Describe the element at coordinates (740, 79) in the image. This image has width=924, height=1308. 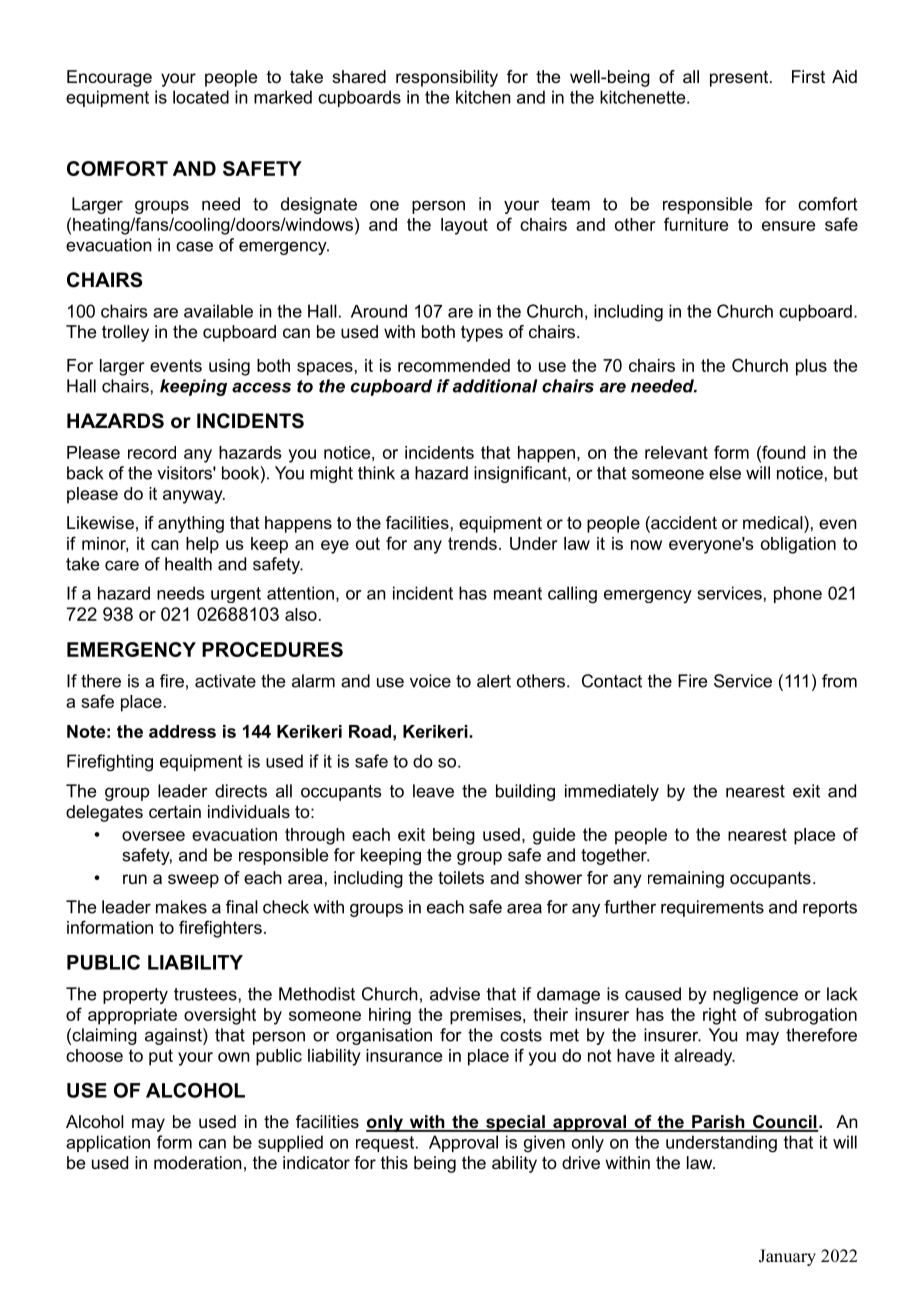
I see `present` at that location.
